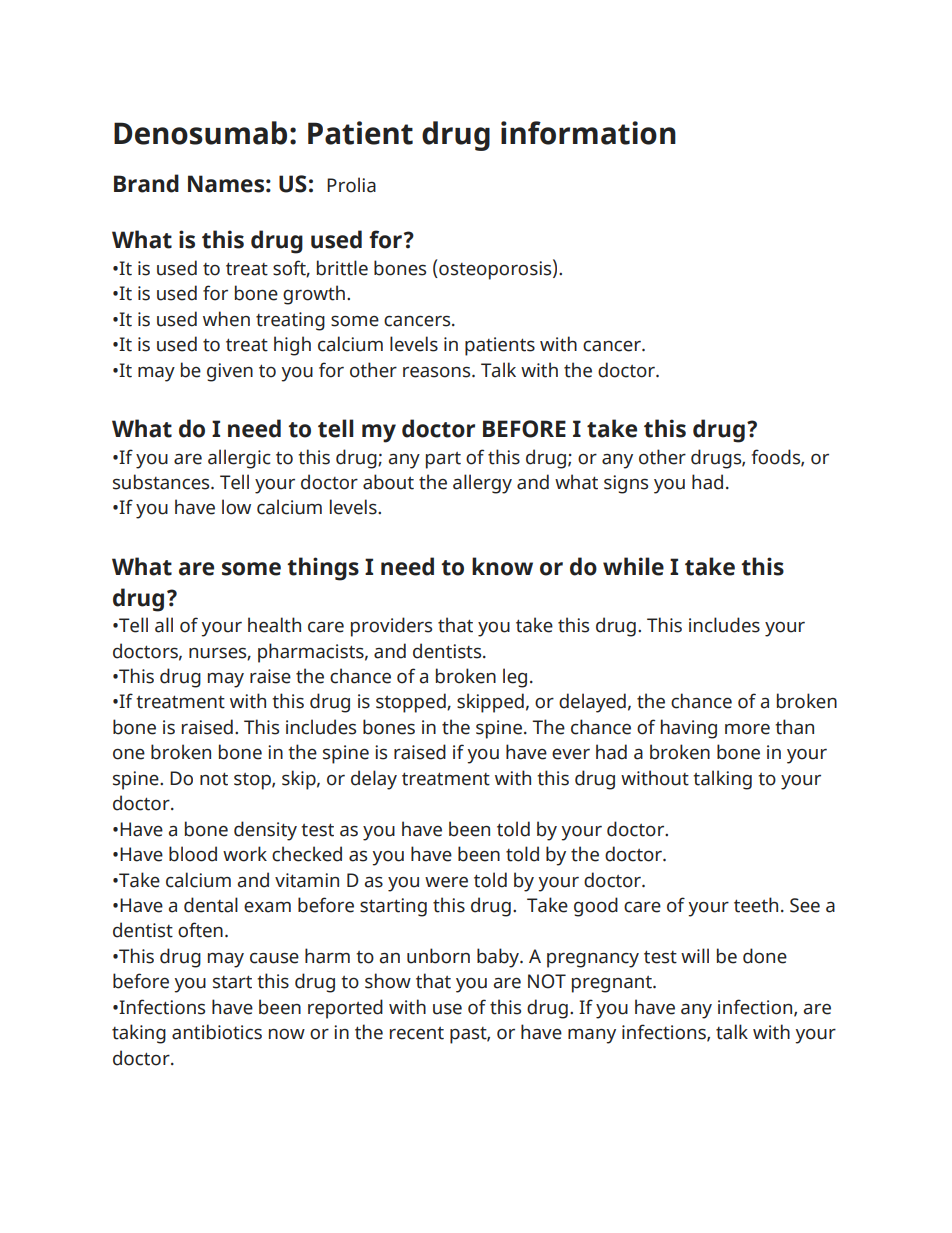 The height and width of the screenshot is (1233, 952). Describe the element at coordinates (747, 729) in the screenshot. I see `more` at that location.
